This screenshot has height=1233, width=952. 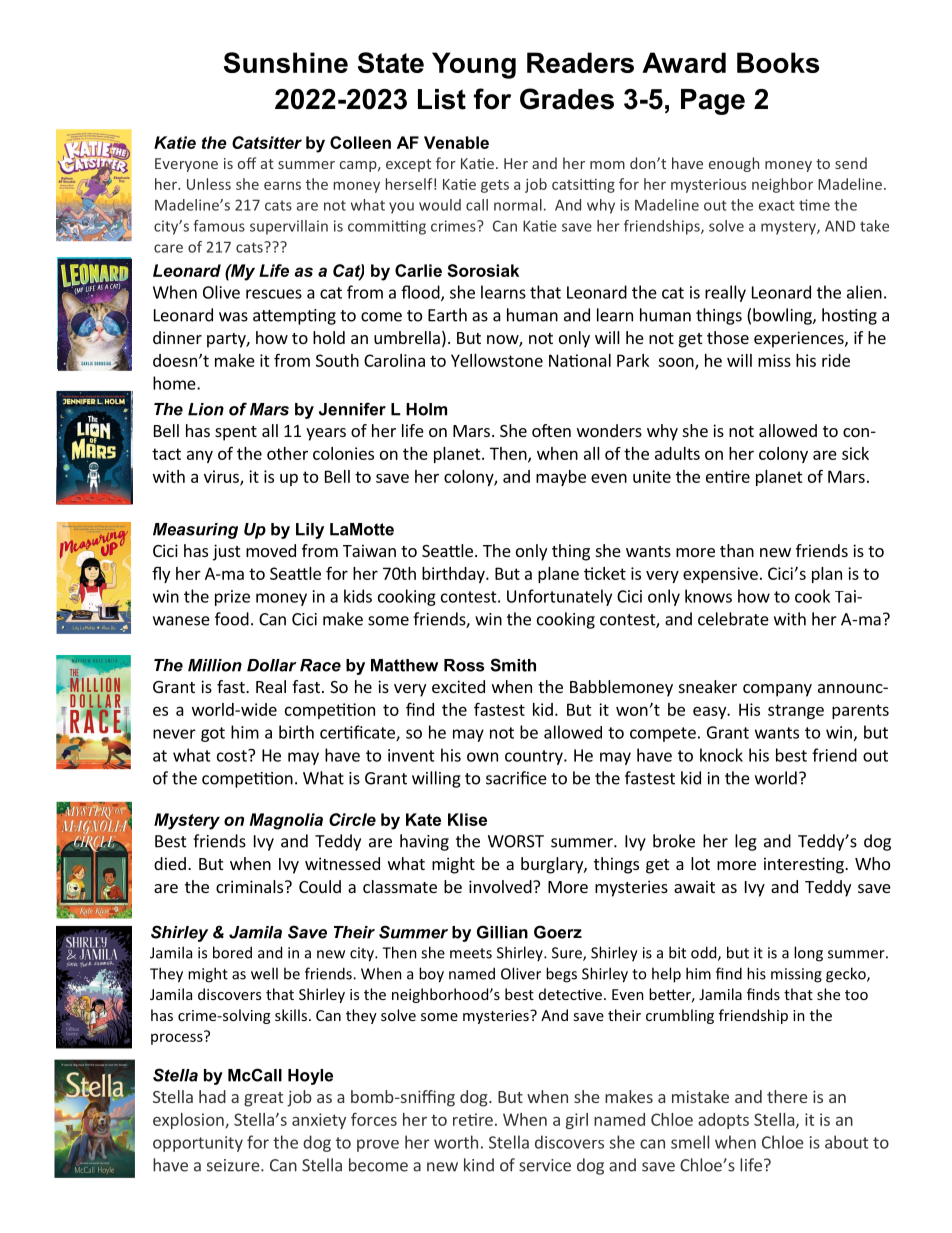 What do you see at coordinates (286, 62) in the screenshot?
I see `Sunshine` at bounding box center [286, 62].
